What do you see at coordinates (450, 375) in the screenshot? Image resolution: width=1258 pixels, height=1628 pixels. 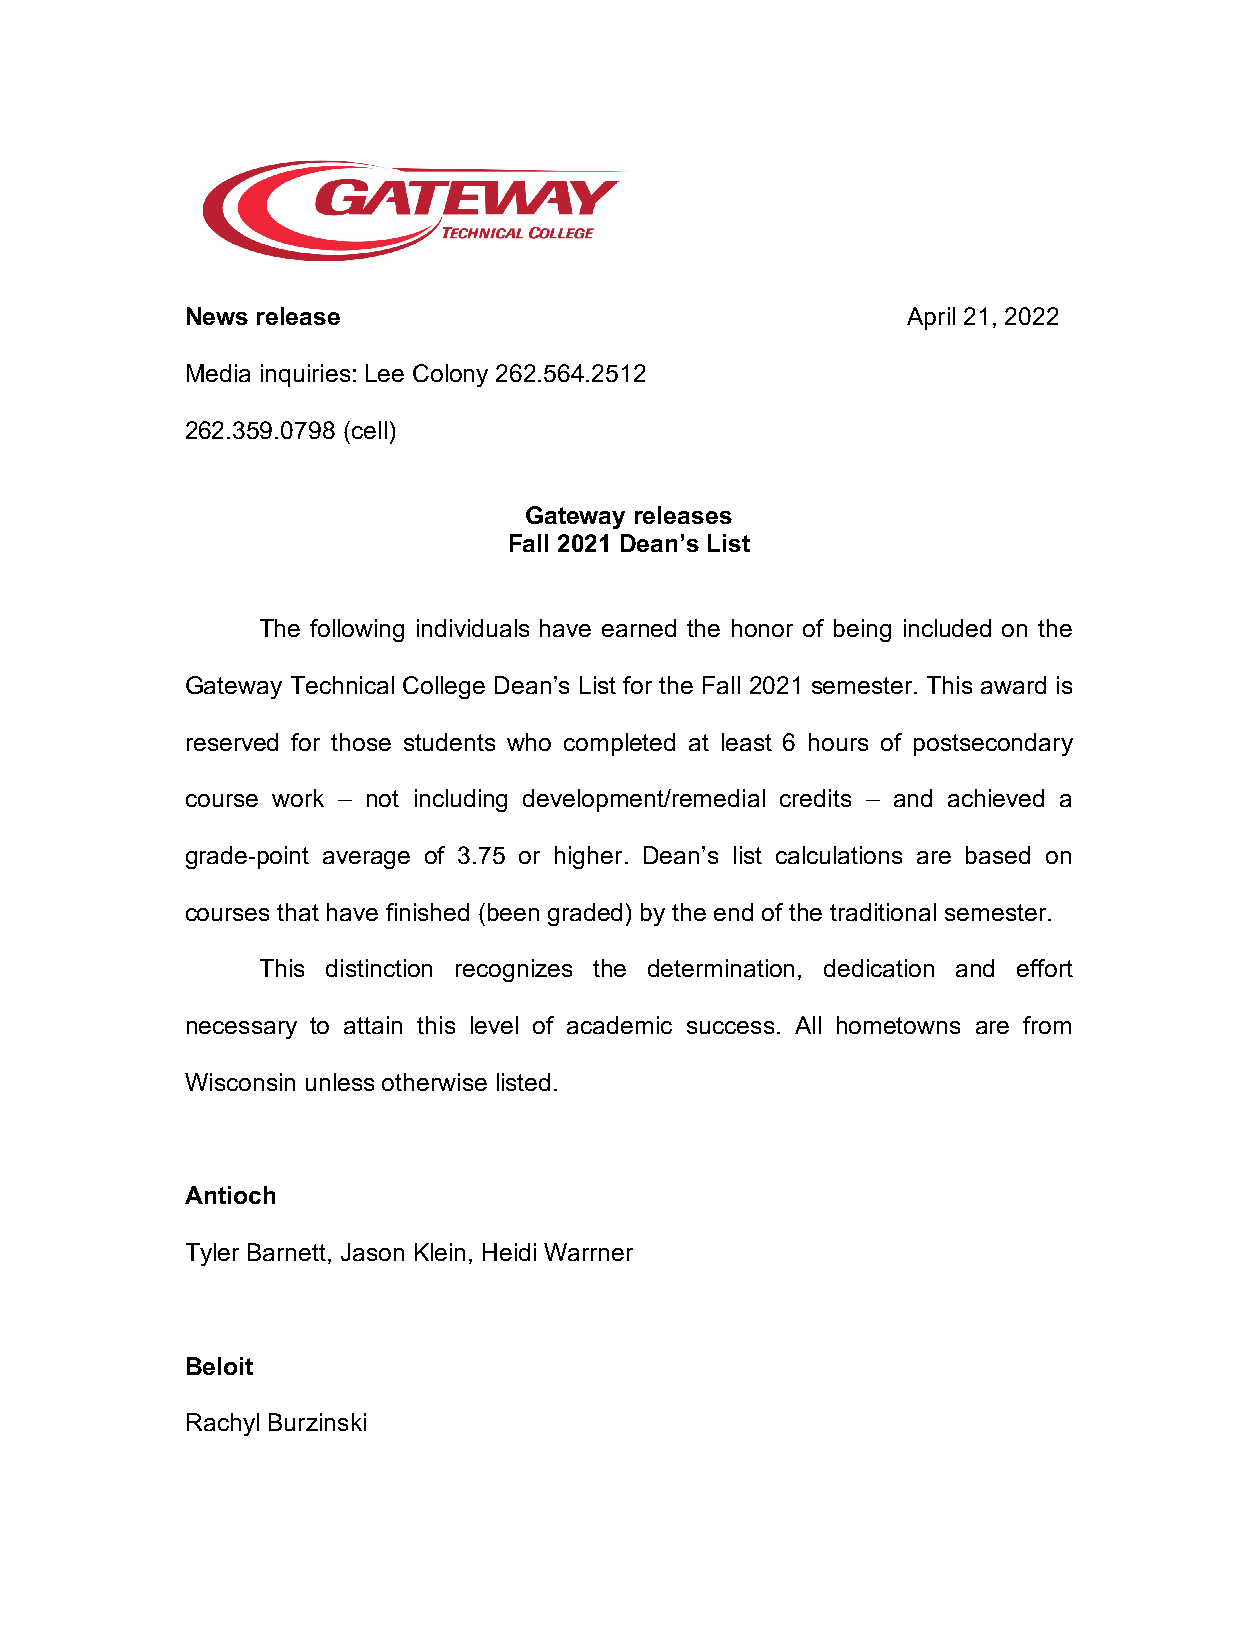 I see `Colony` at bounding box center [450, 375].
